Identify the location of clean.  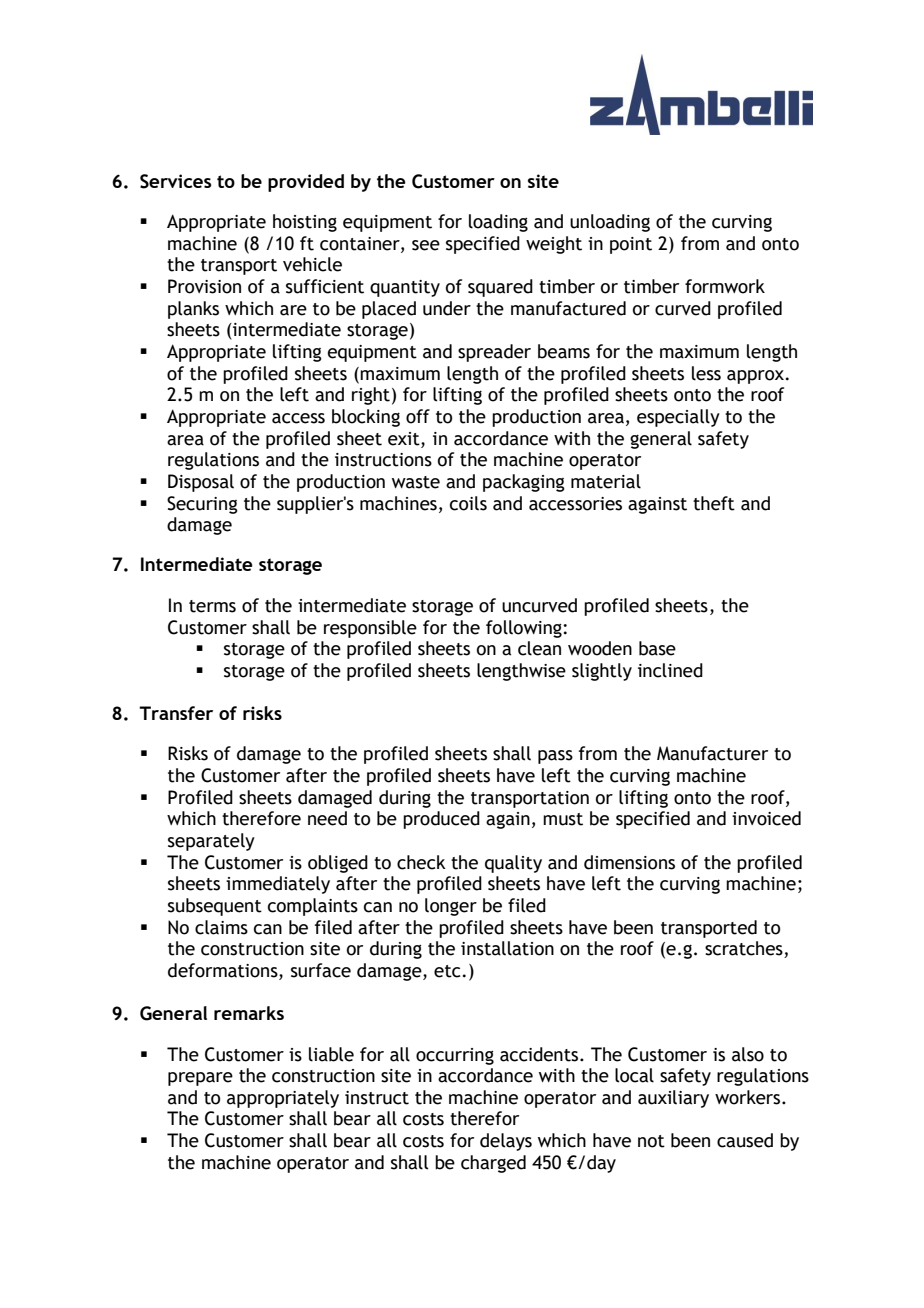
(539, 648).
